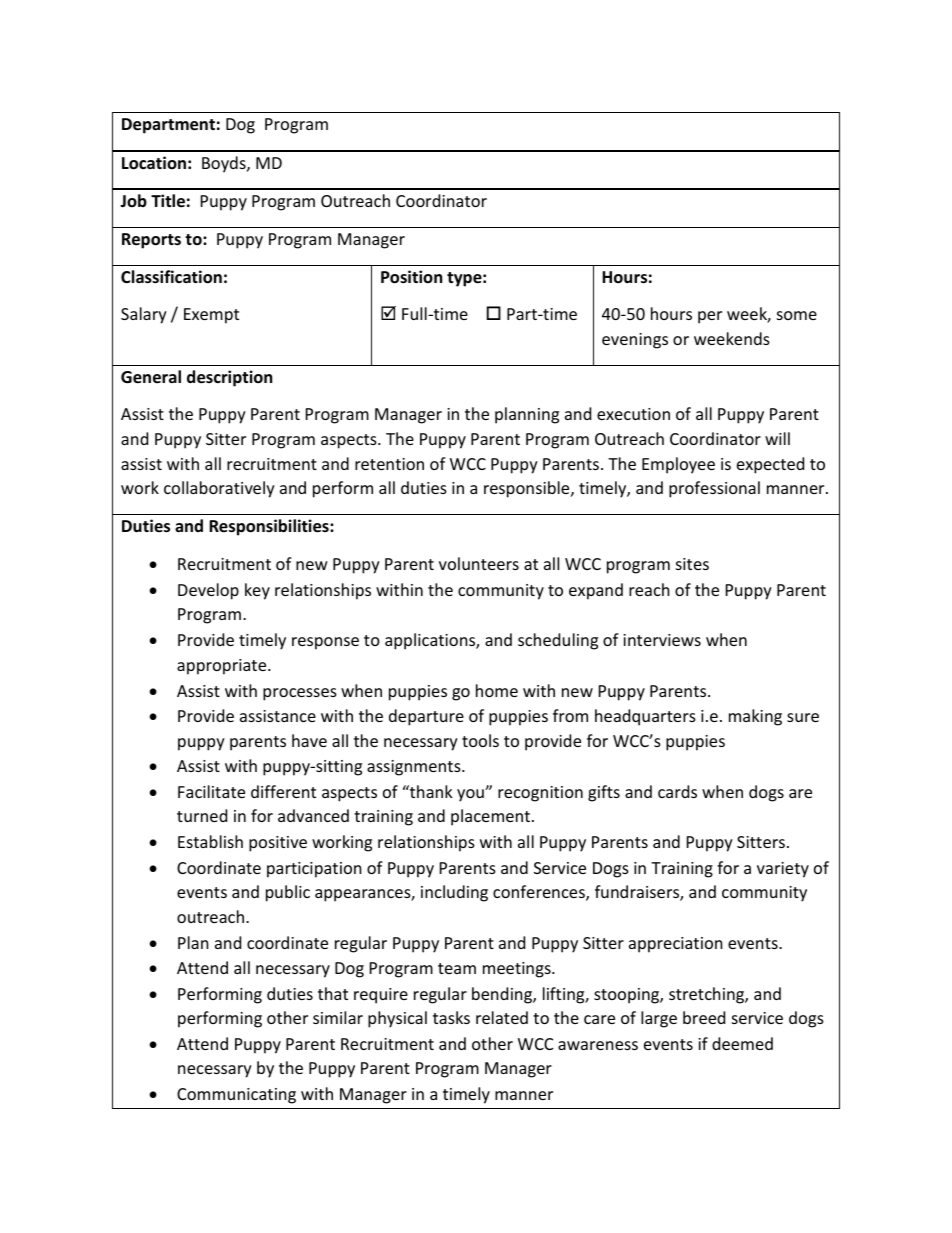 This screenshot has height=1233, width=952. What do you see at coordinates (797, 315) in the screenshot?
I see `some` at bounding box center [797, 315].
